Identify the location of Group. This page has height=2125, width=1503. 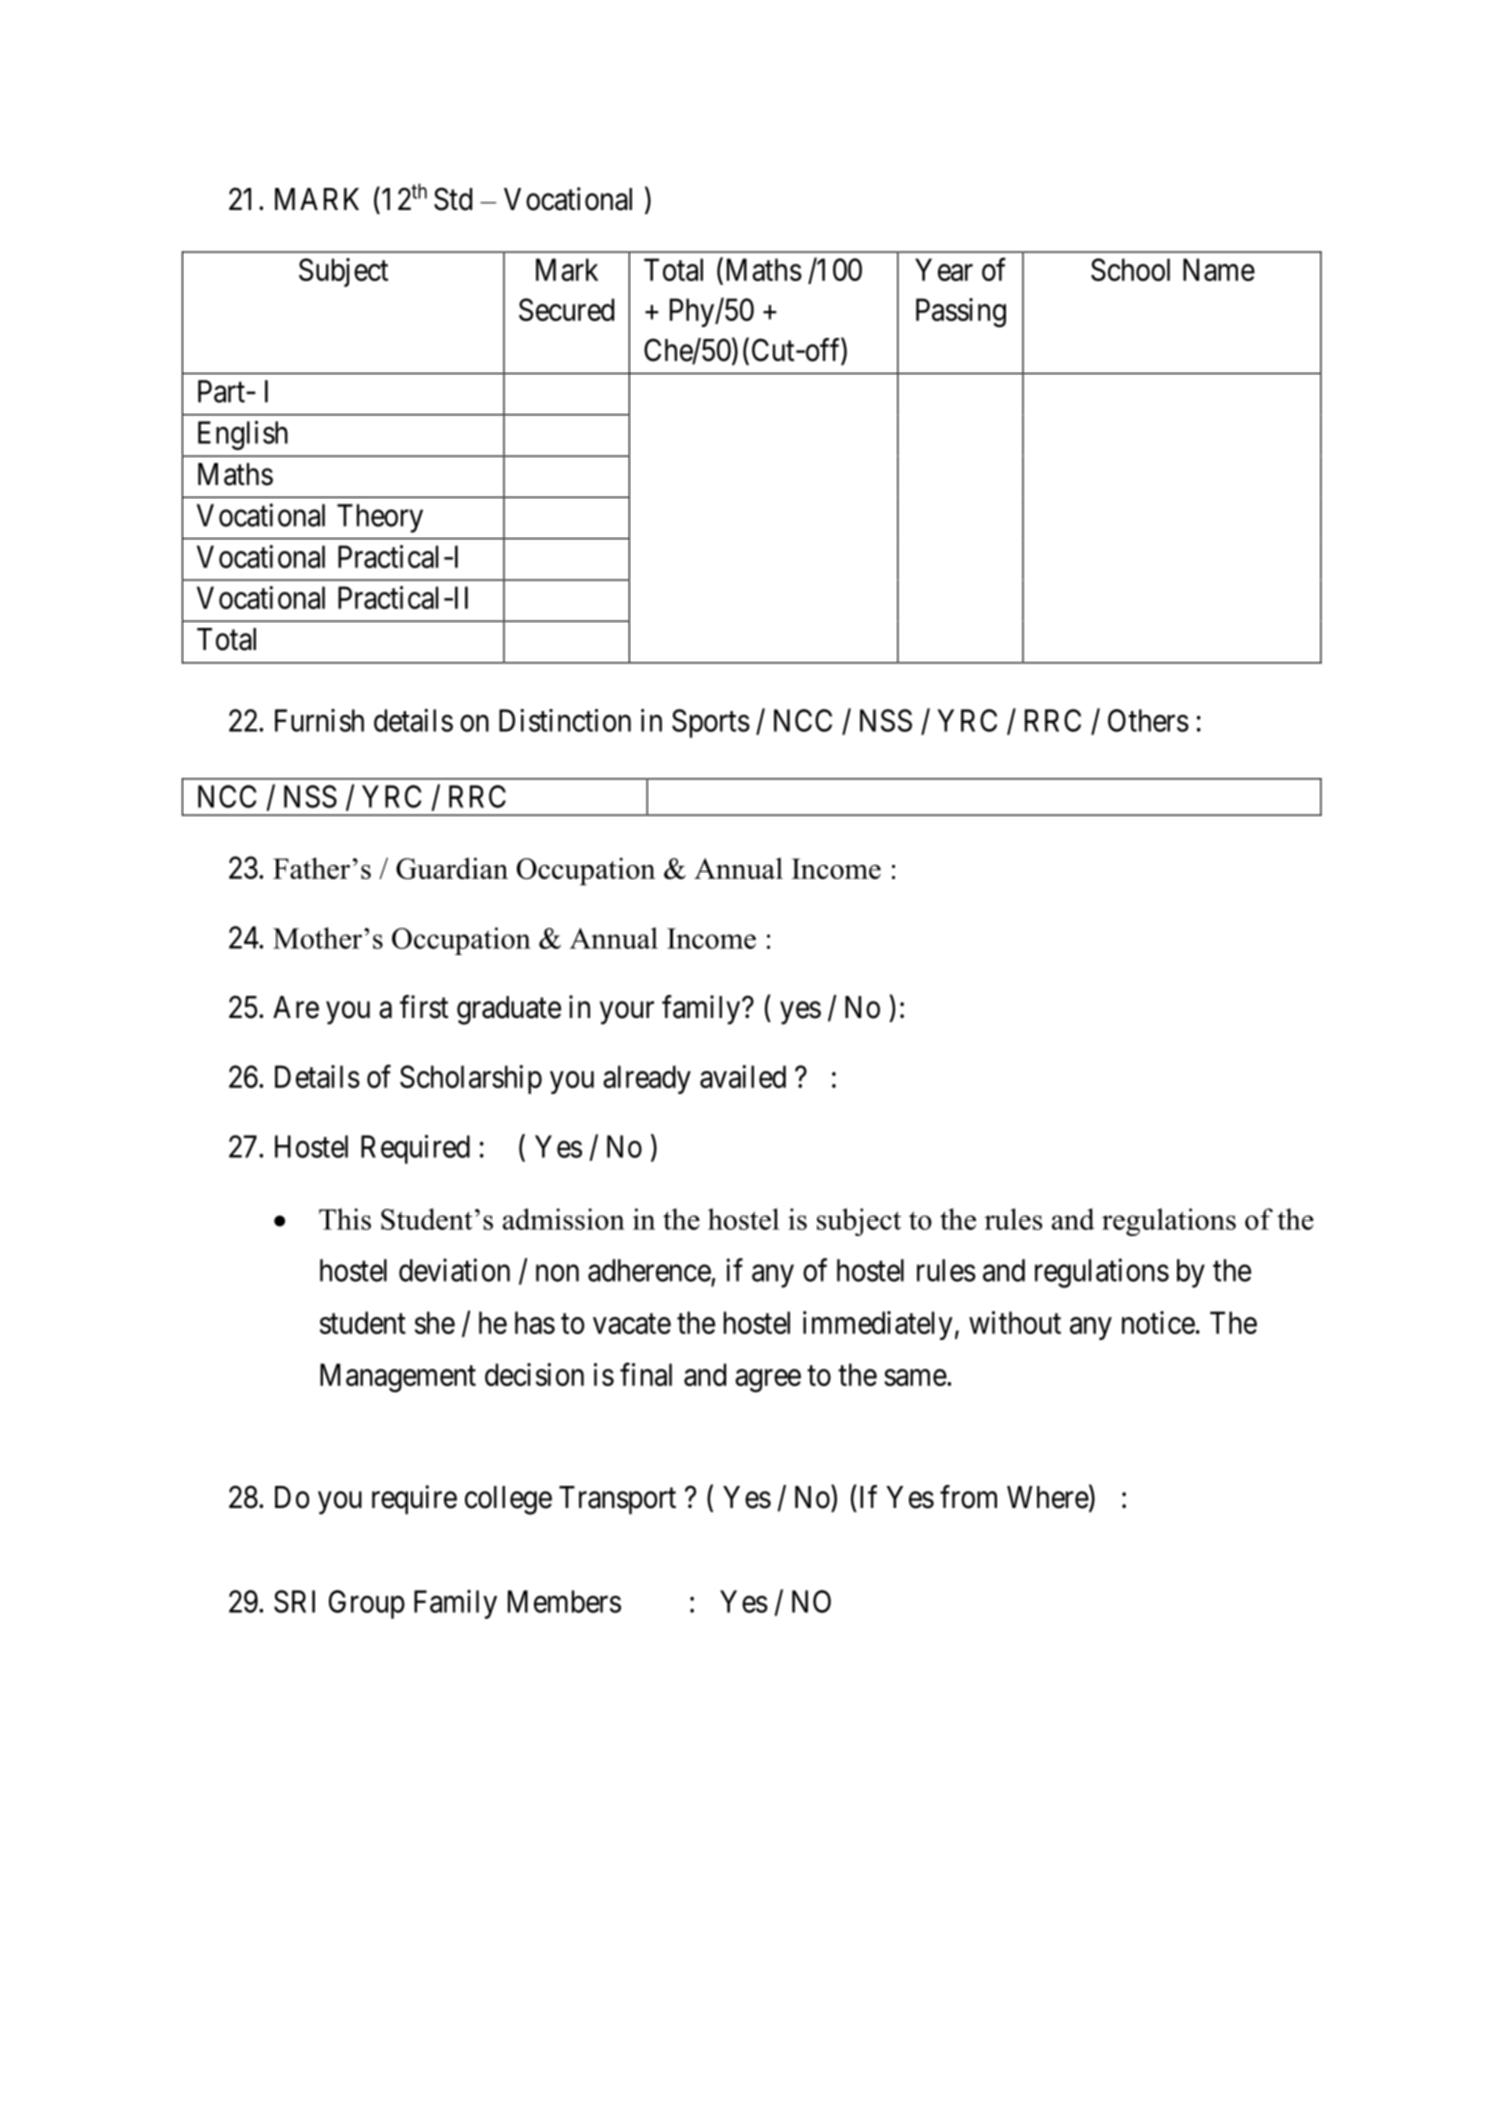
(367, 1604).
